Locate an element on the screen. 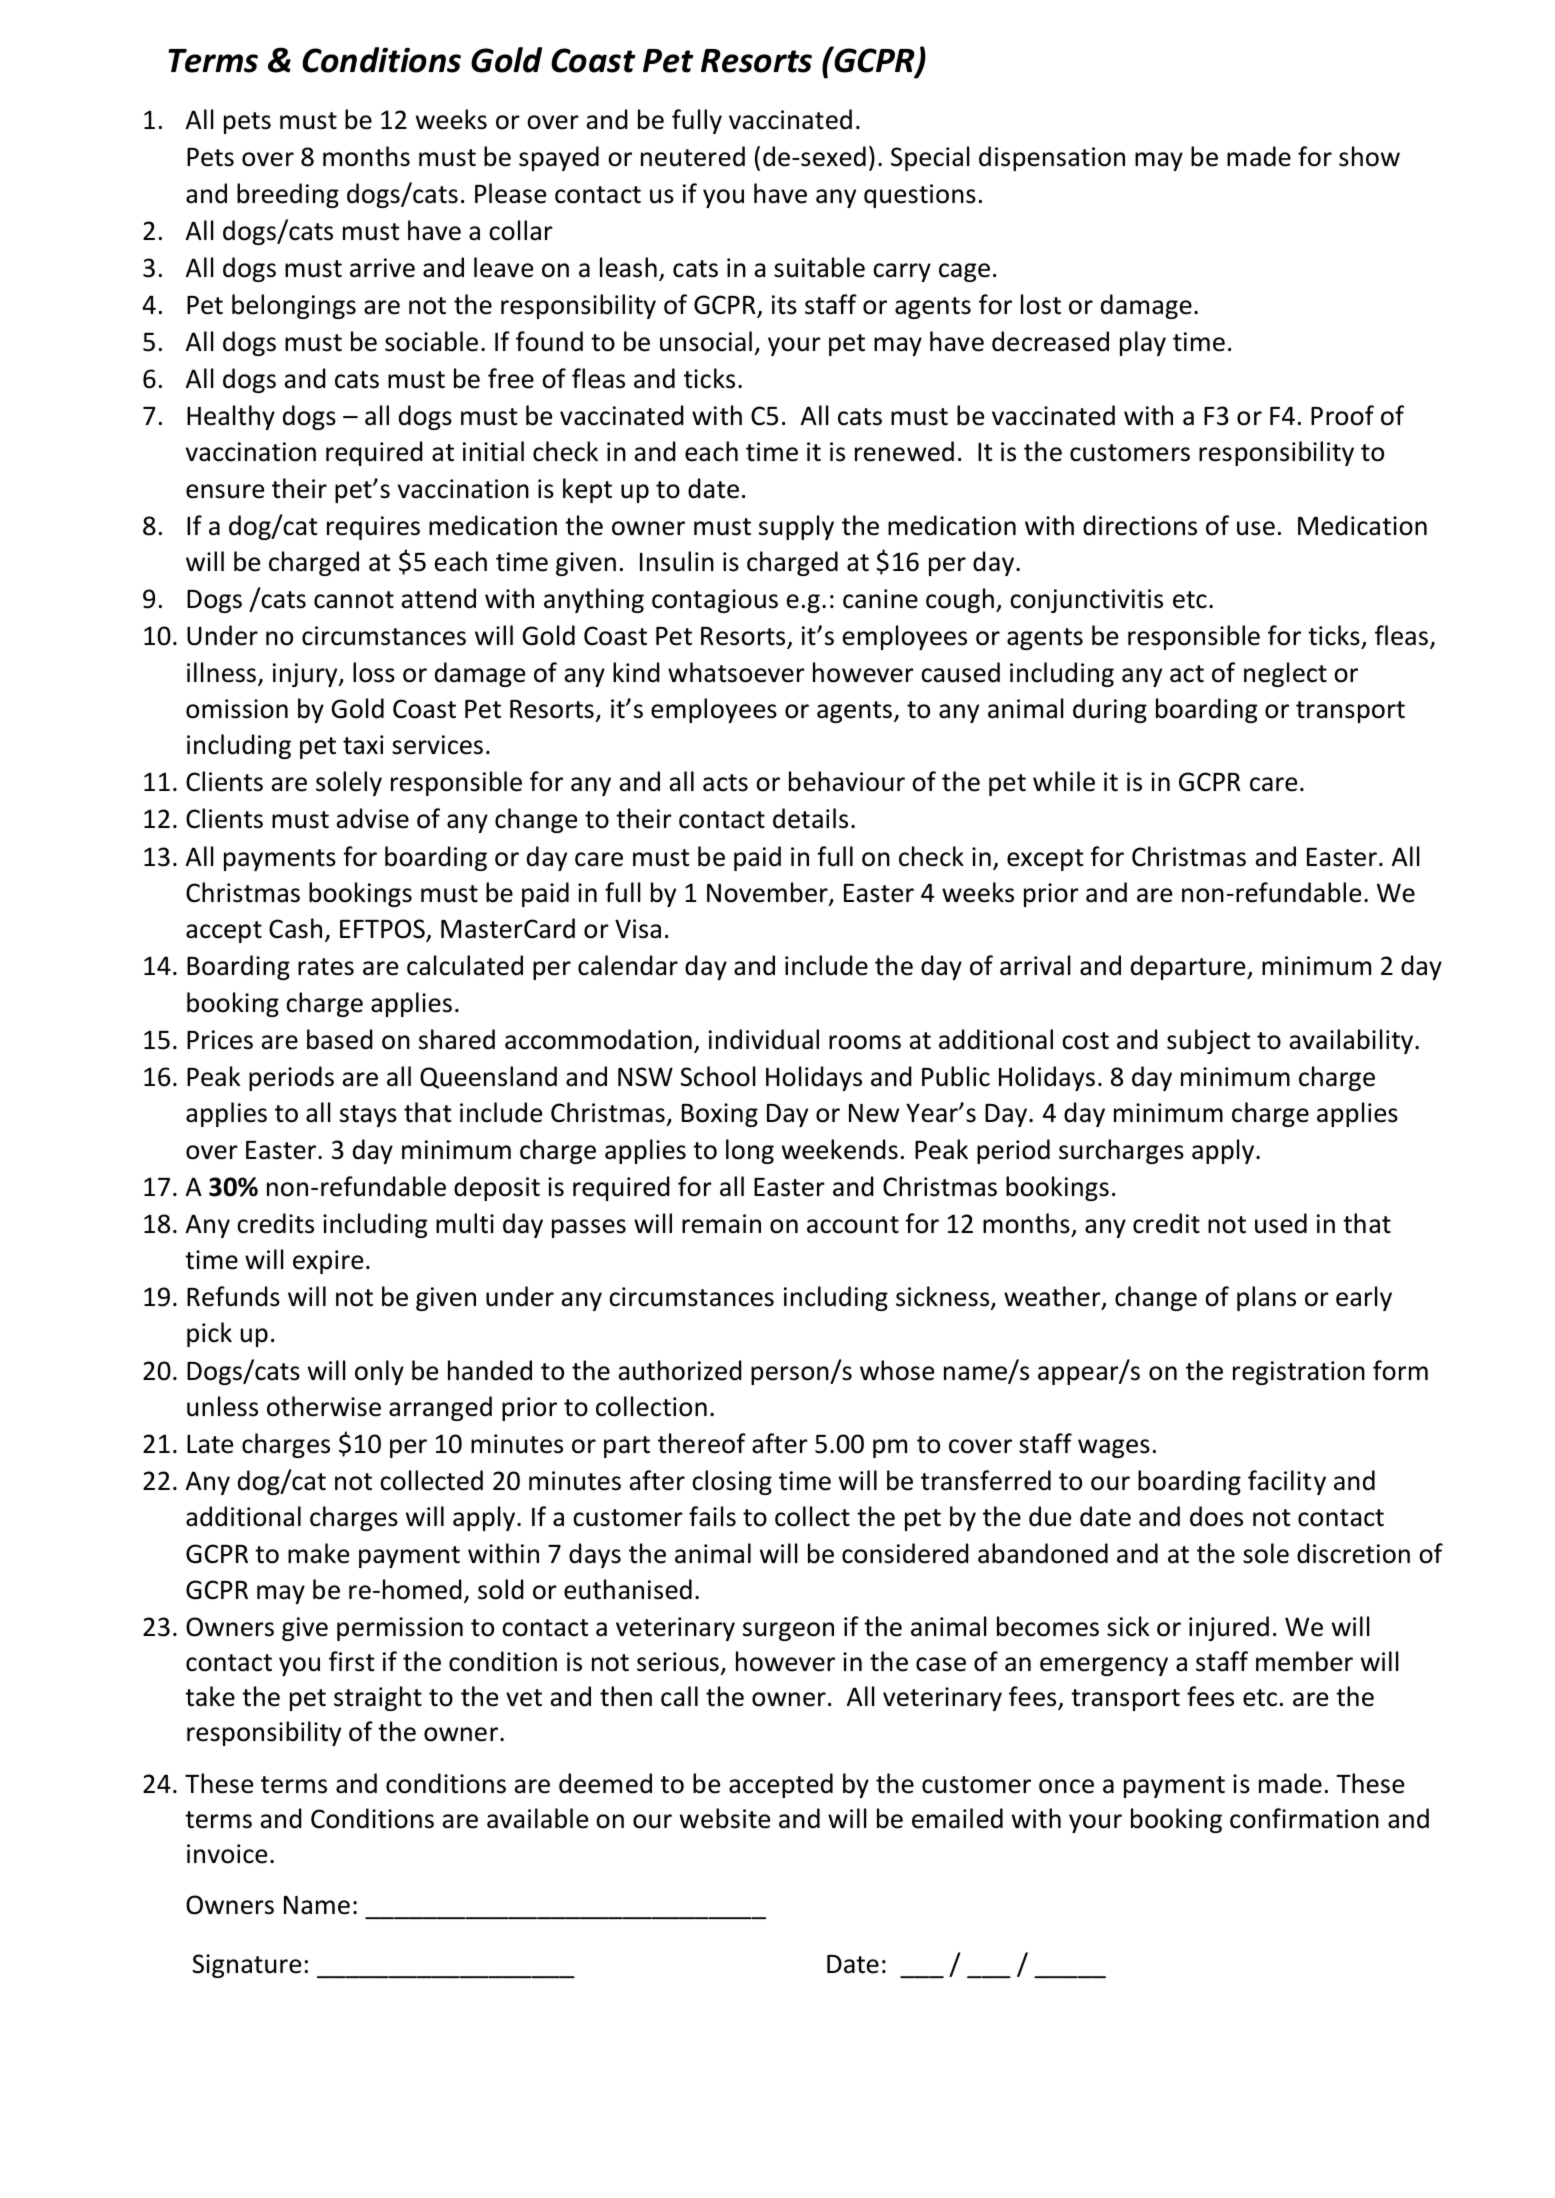 The width and height of the screenshot is (1555, 2198). requires is located at coordinates (373, 528).
